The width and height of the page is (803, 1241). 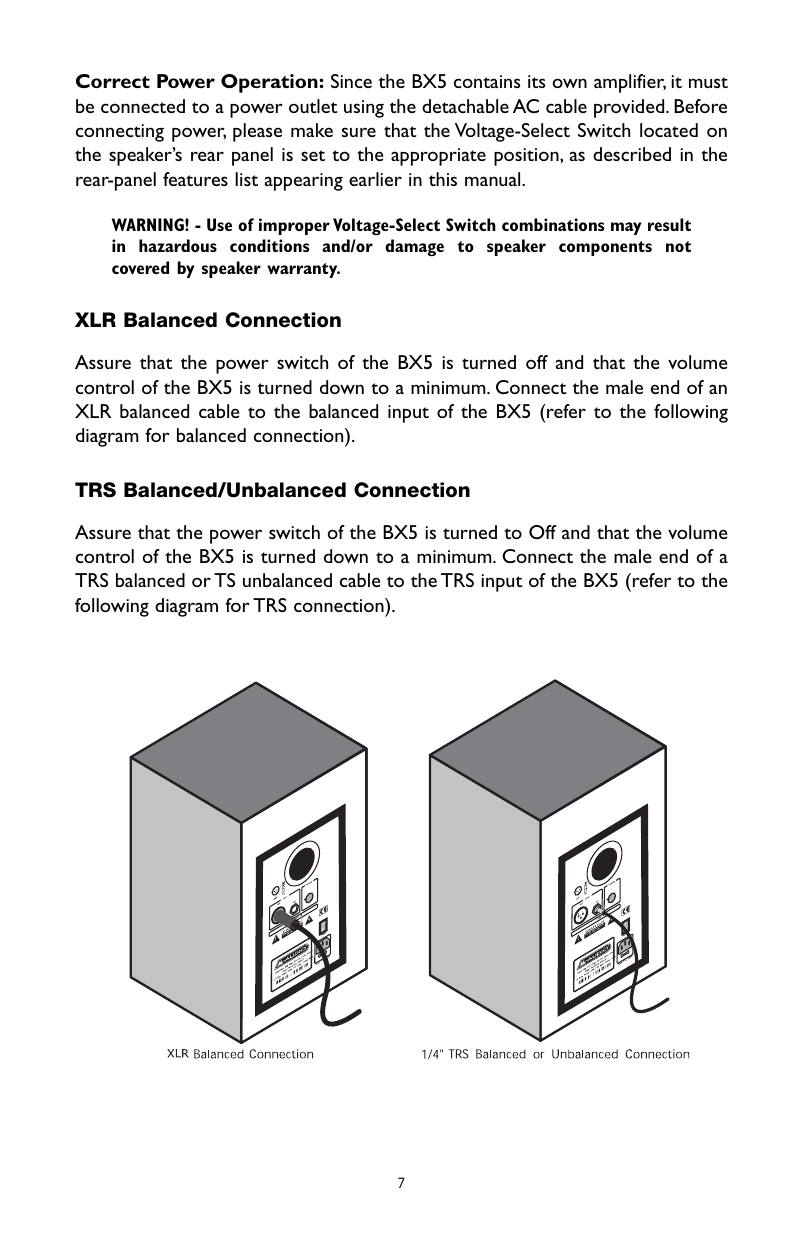 What do you see at coordinates (630, 83) in the page?
I see `amplifier` at bounding box center [630, 83].
